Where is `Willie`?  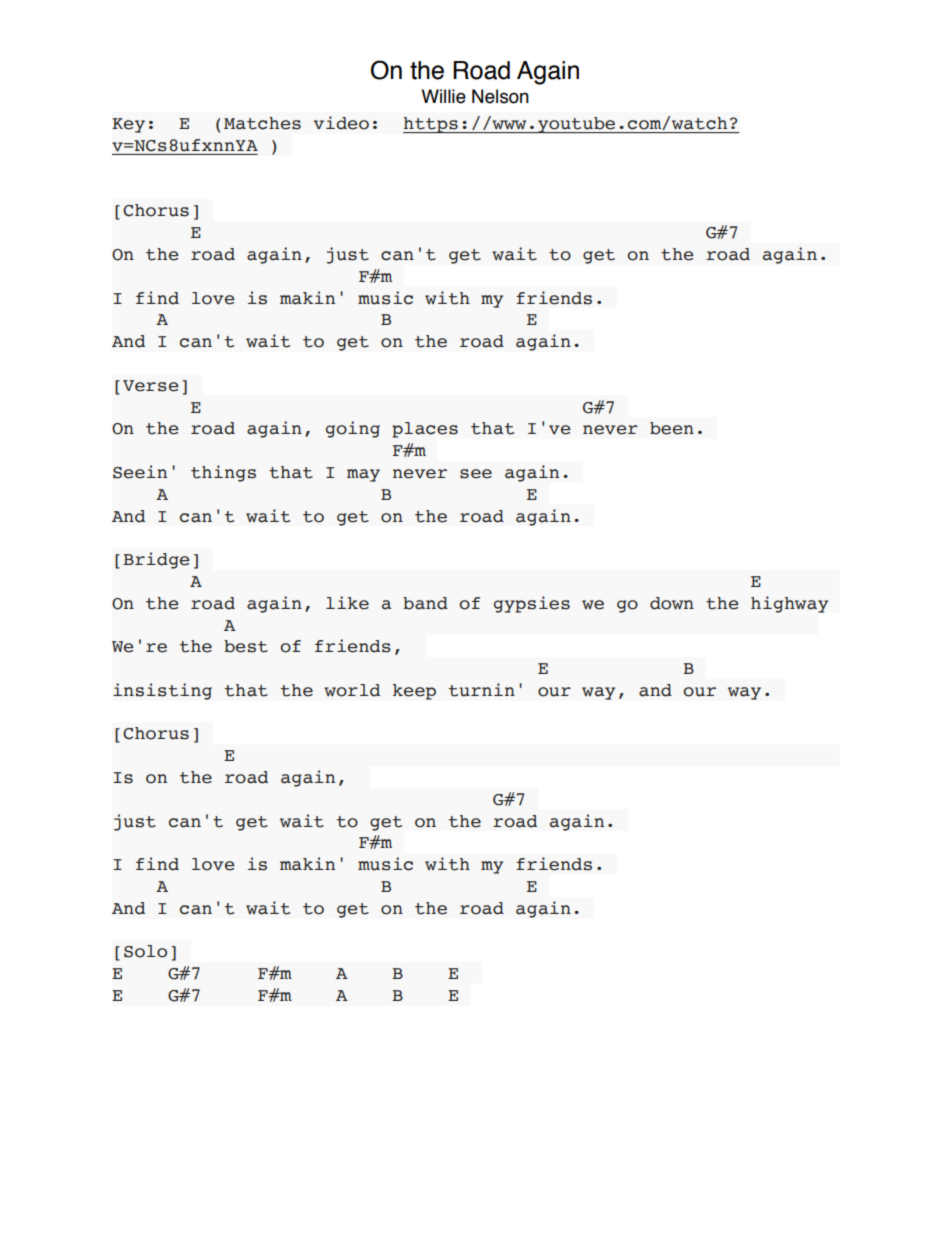
Willie is located at coordinates (443, 96).
